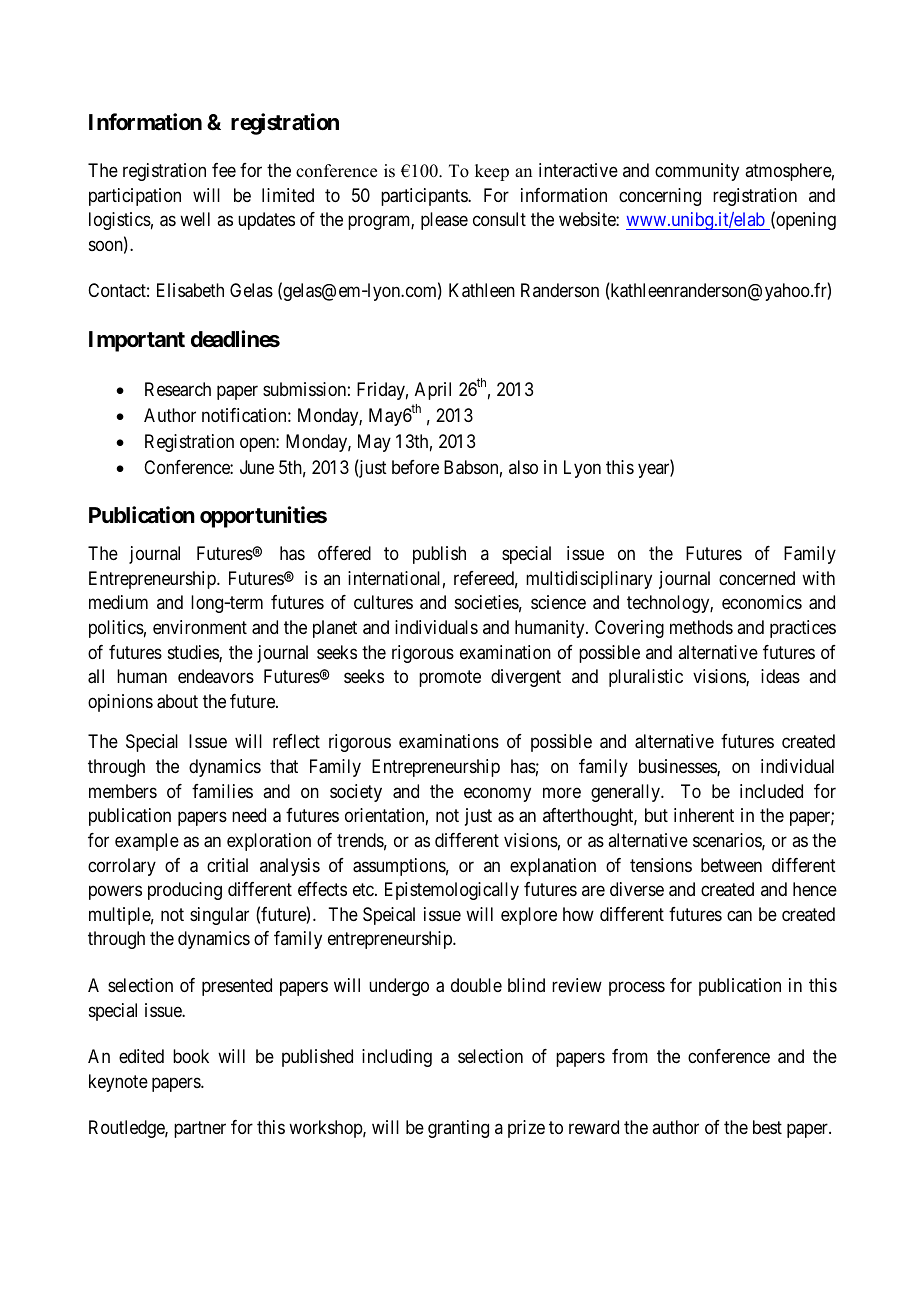 Image resolution: width=924 pixels, height=1308 pixels. I want to click on community, so click(697, 172).
